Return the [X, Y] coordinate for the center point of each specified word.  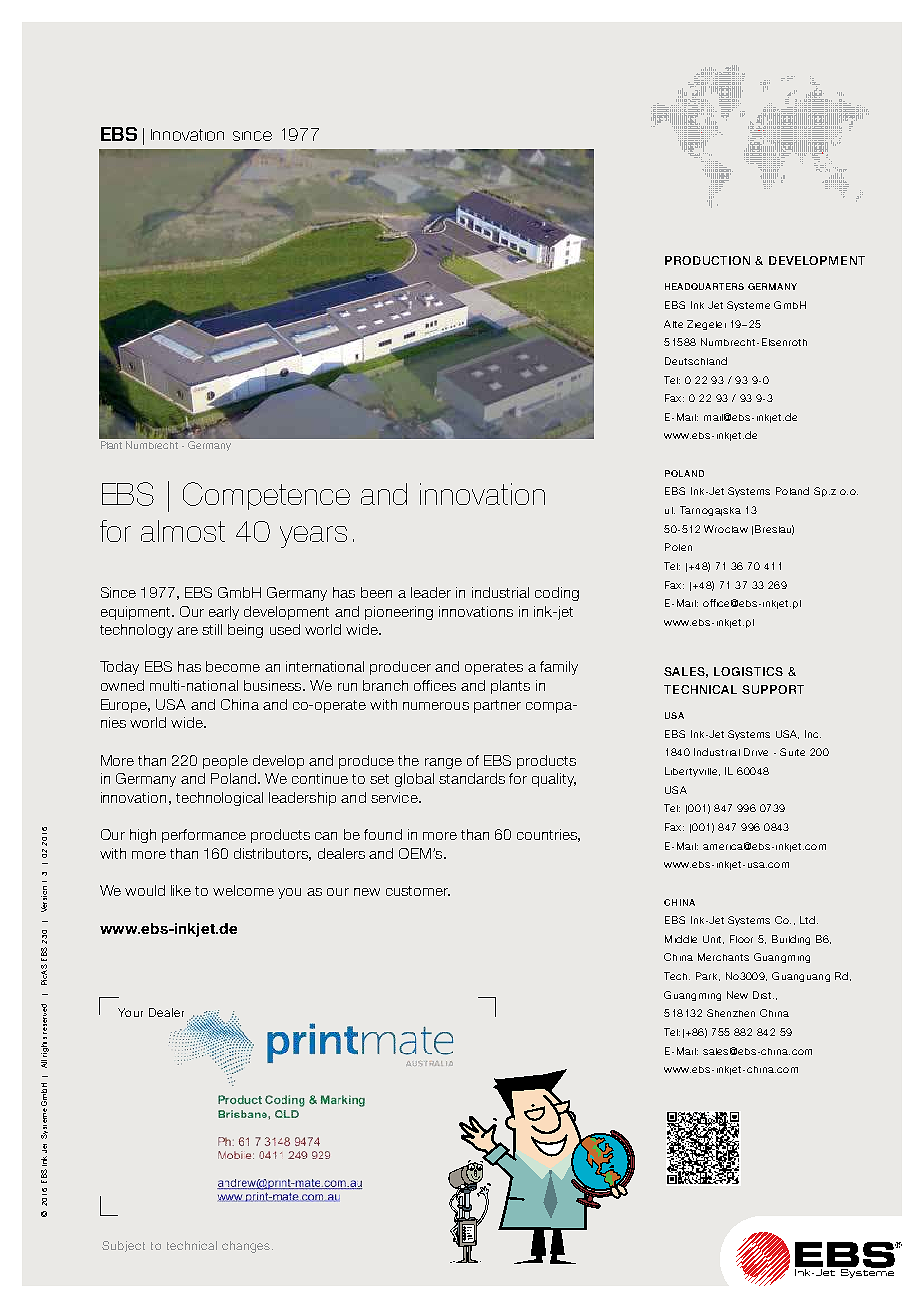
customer [418, 891]
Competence [266, 496]
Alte [673, 324]
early [224, 613]
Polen [678, 547]
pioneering [399, 613]
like [181, 890]
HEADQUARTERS [704, 286]
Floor [741, 939]
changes [246, 1247]
